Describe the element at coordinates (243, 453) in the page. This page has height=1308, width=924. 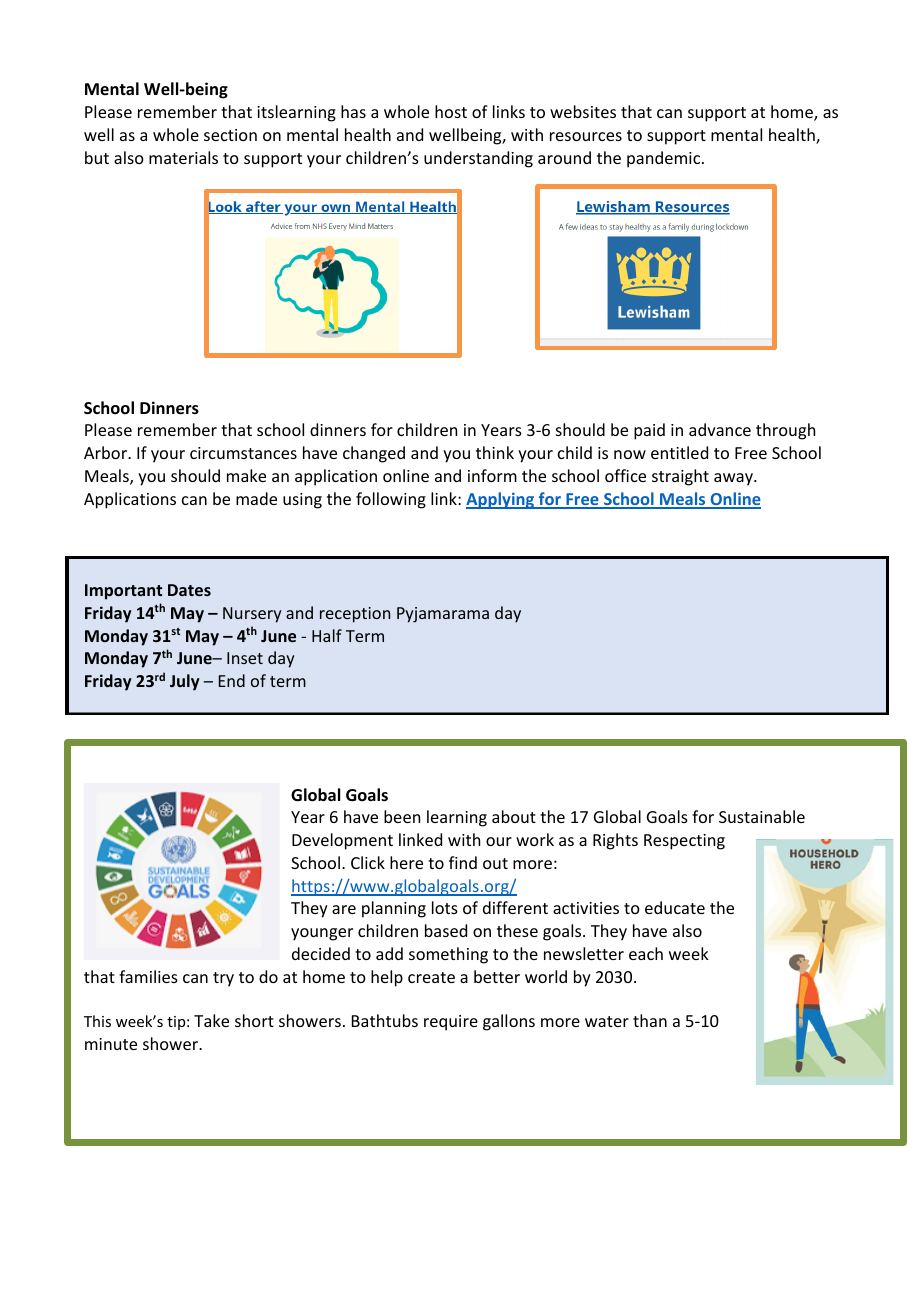
I see `circumstances` at that location.
